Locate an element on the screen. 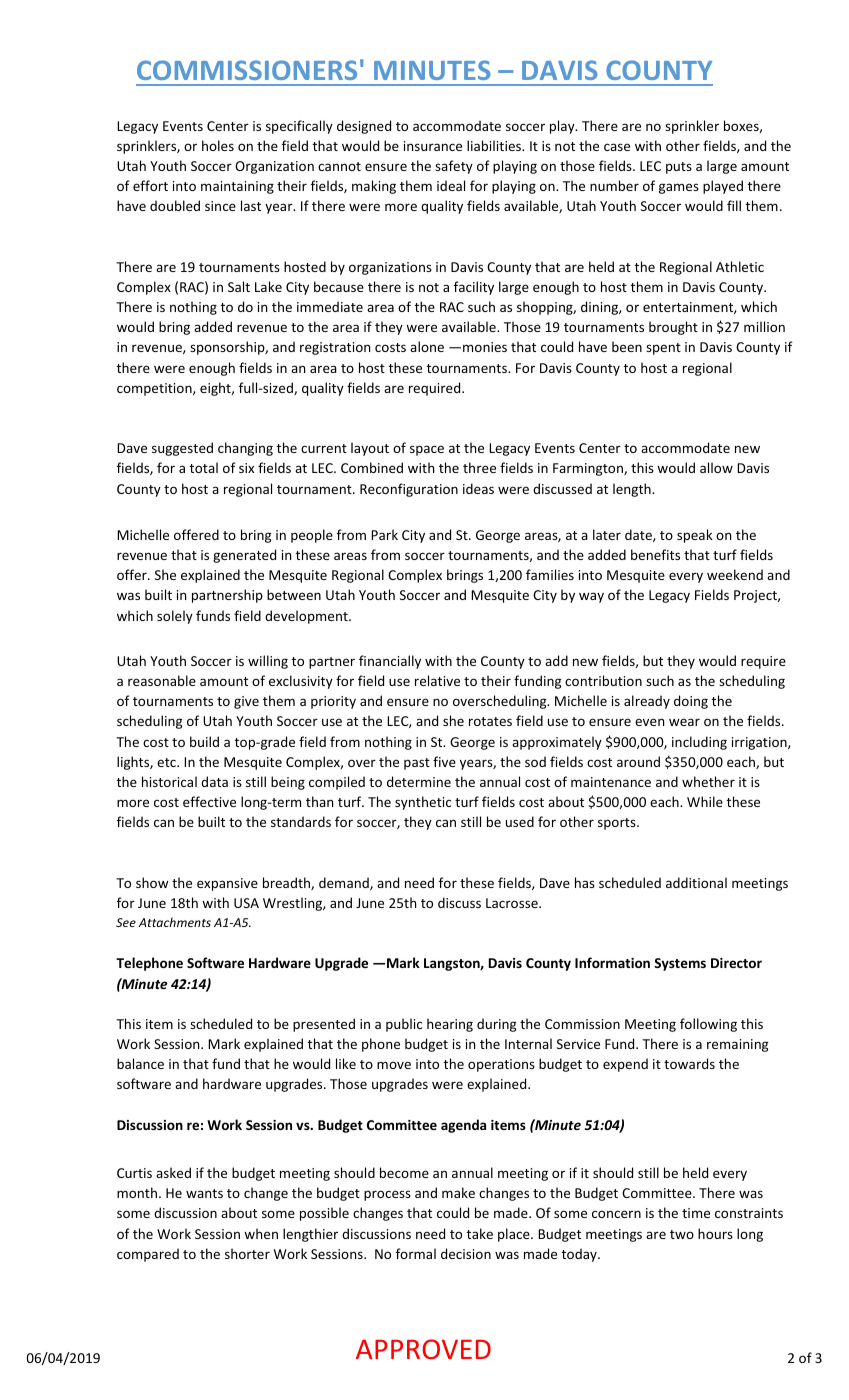 The height and width of the screenshot is (1400, 849). space is located at coordinates (427, 450).
